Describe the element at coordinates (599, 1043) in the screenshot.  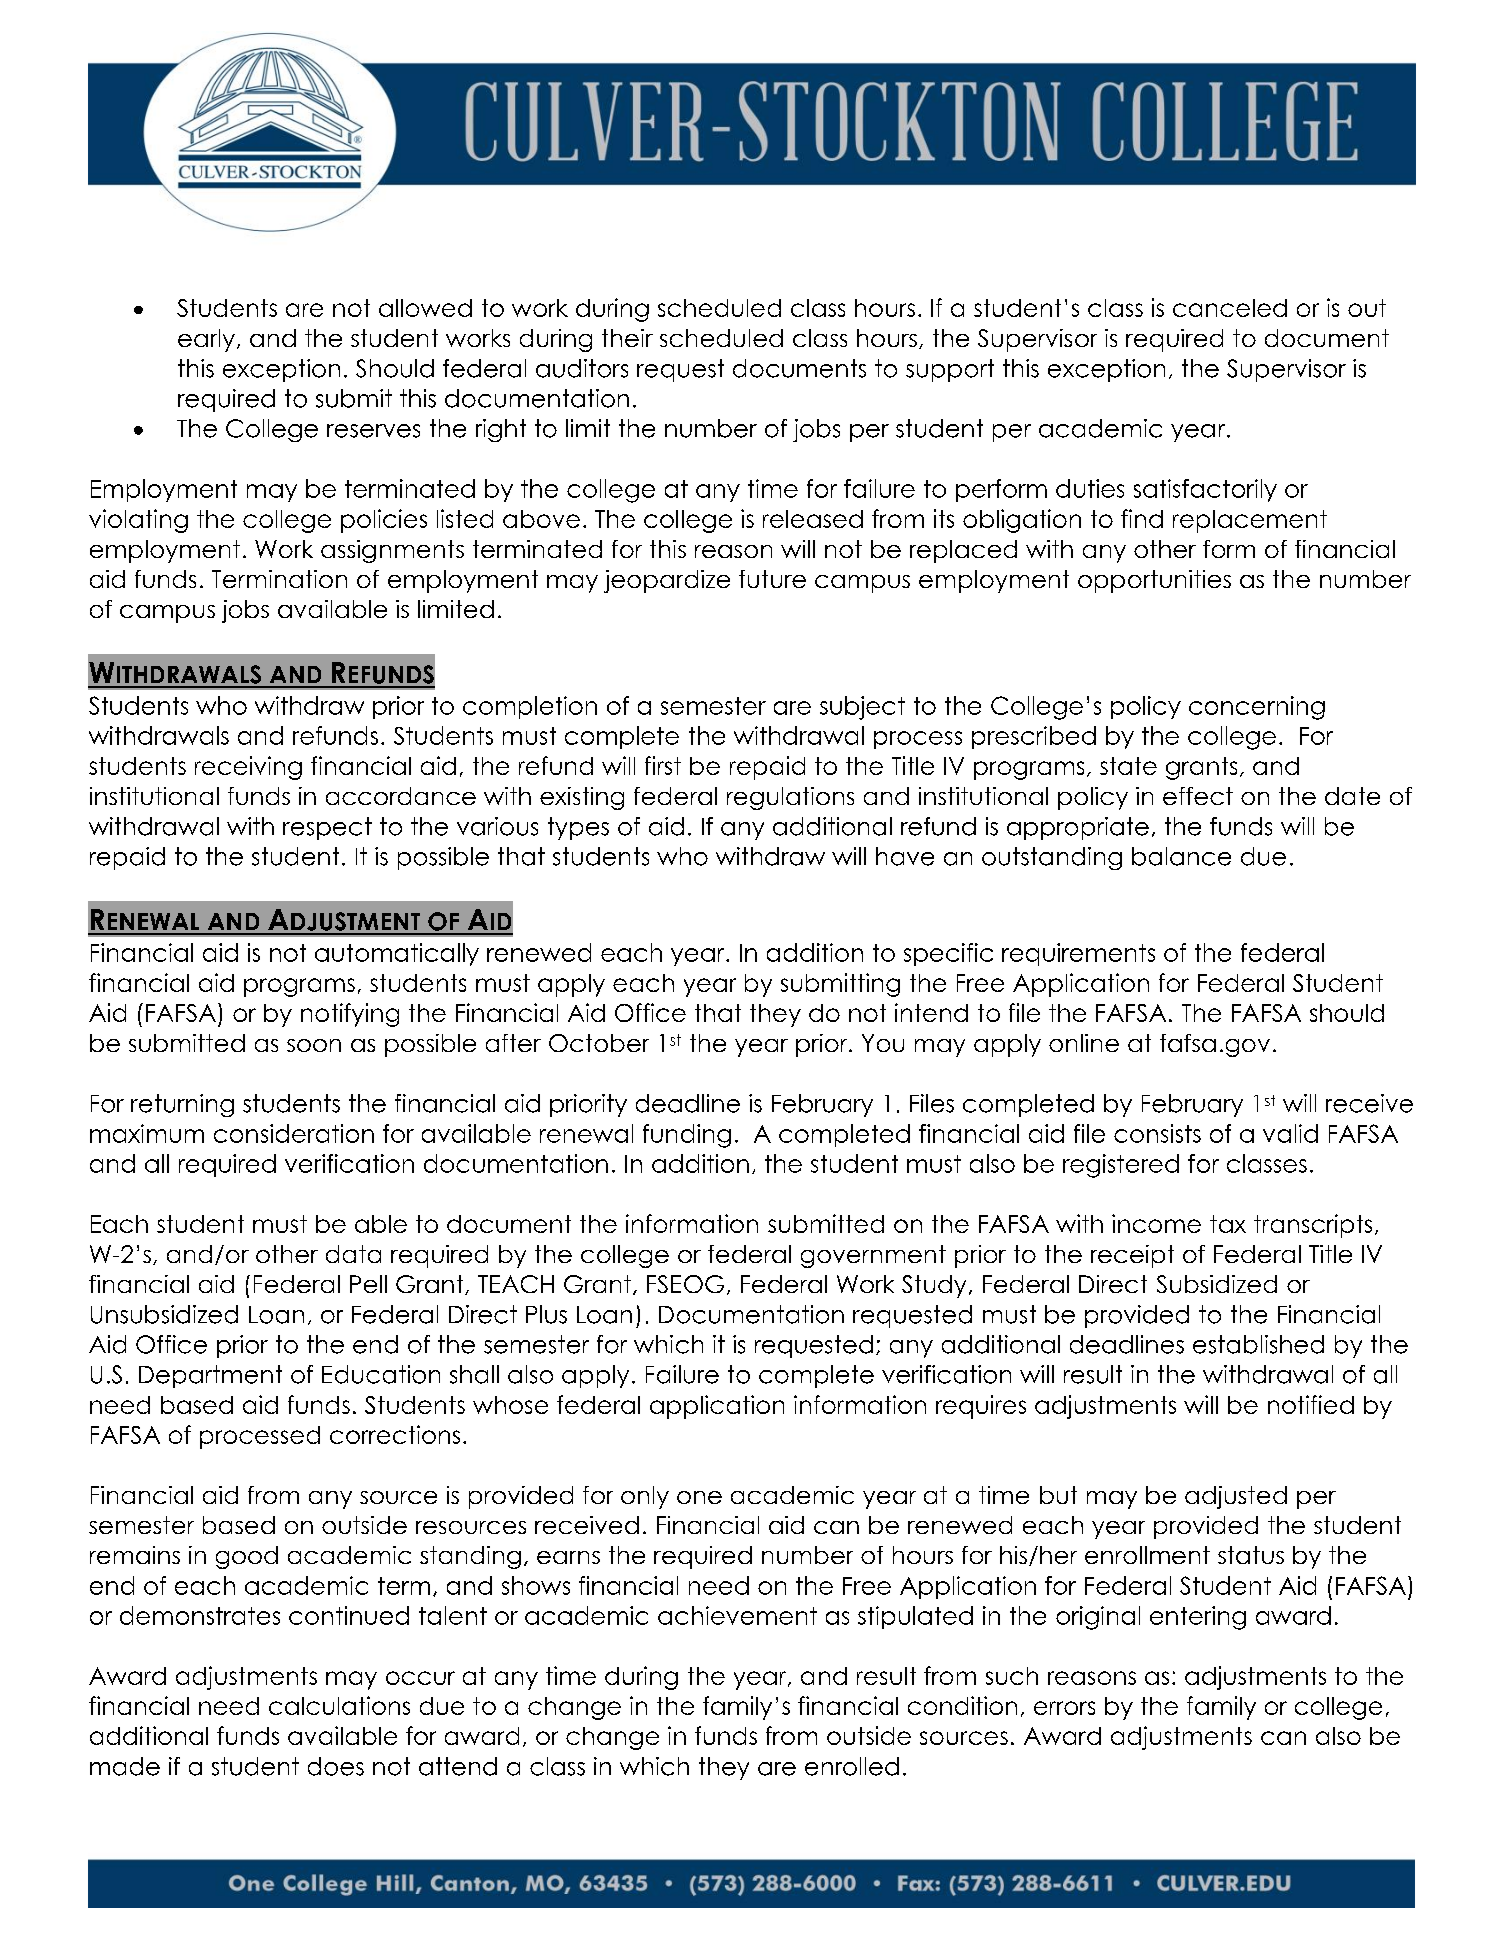
I see `October` at that location.
